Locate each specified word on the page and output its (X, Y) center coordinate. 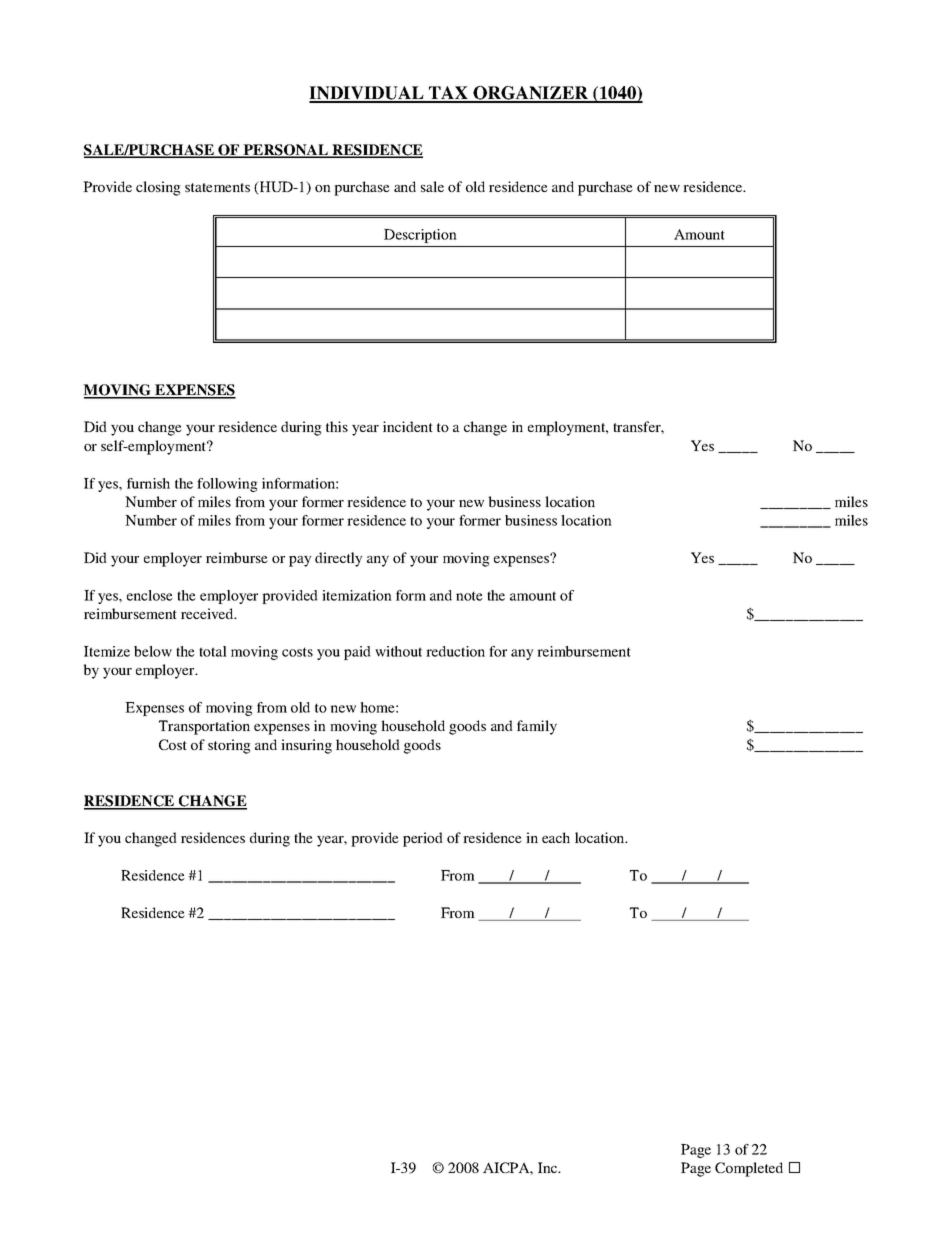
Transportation (204, 727)
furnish (148, 483)
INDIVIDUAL (367, 94)
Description (420, 236)
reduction (455, 651)
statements (217, 187)
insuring (306, 746)
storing (229, 746)
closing (158, 188)
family (537, 727)
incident (408, 426)
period (423, 839)
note (469, 596)
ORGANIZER (531, 94)
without (398, 651)
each (556, 837)
